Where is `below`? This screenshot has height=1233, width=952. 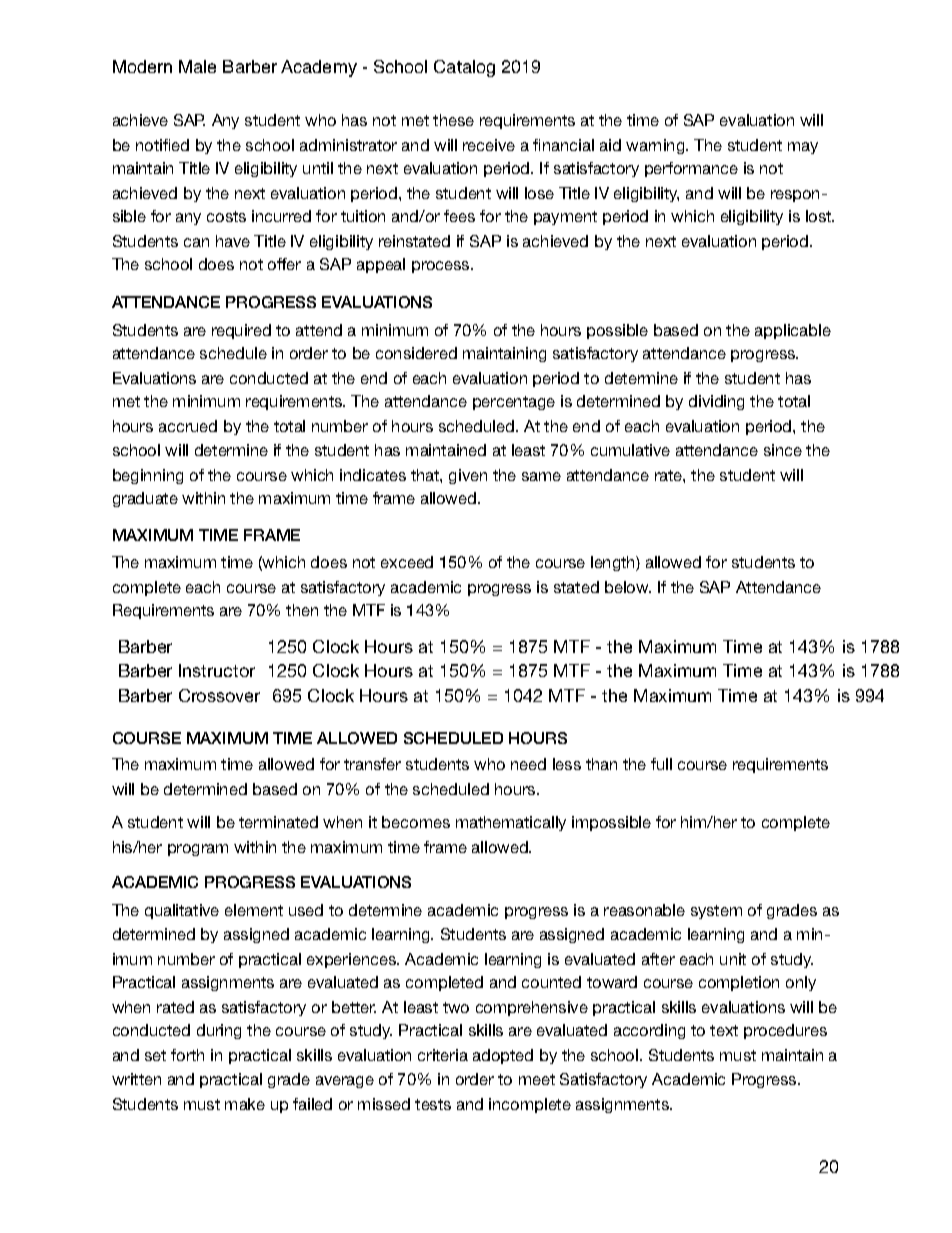
below is located at coordinates (628, 587).
